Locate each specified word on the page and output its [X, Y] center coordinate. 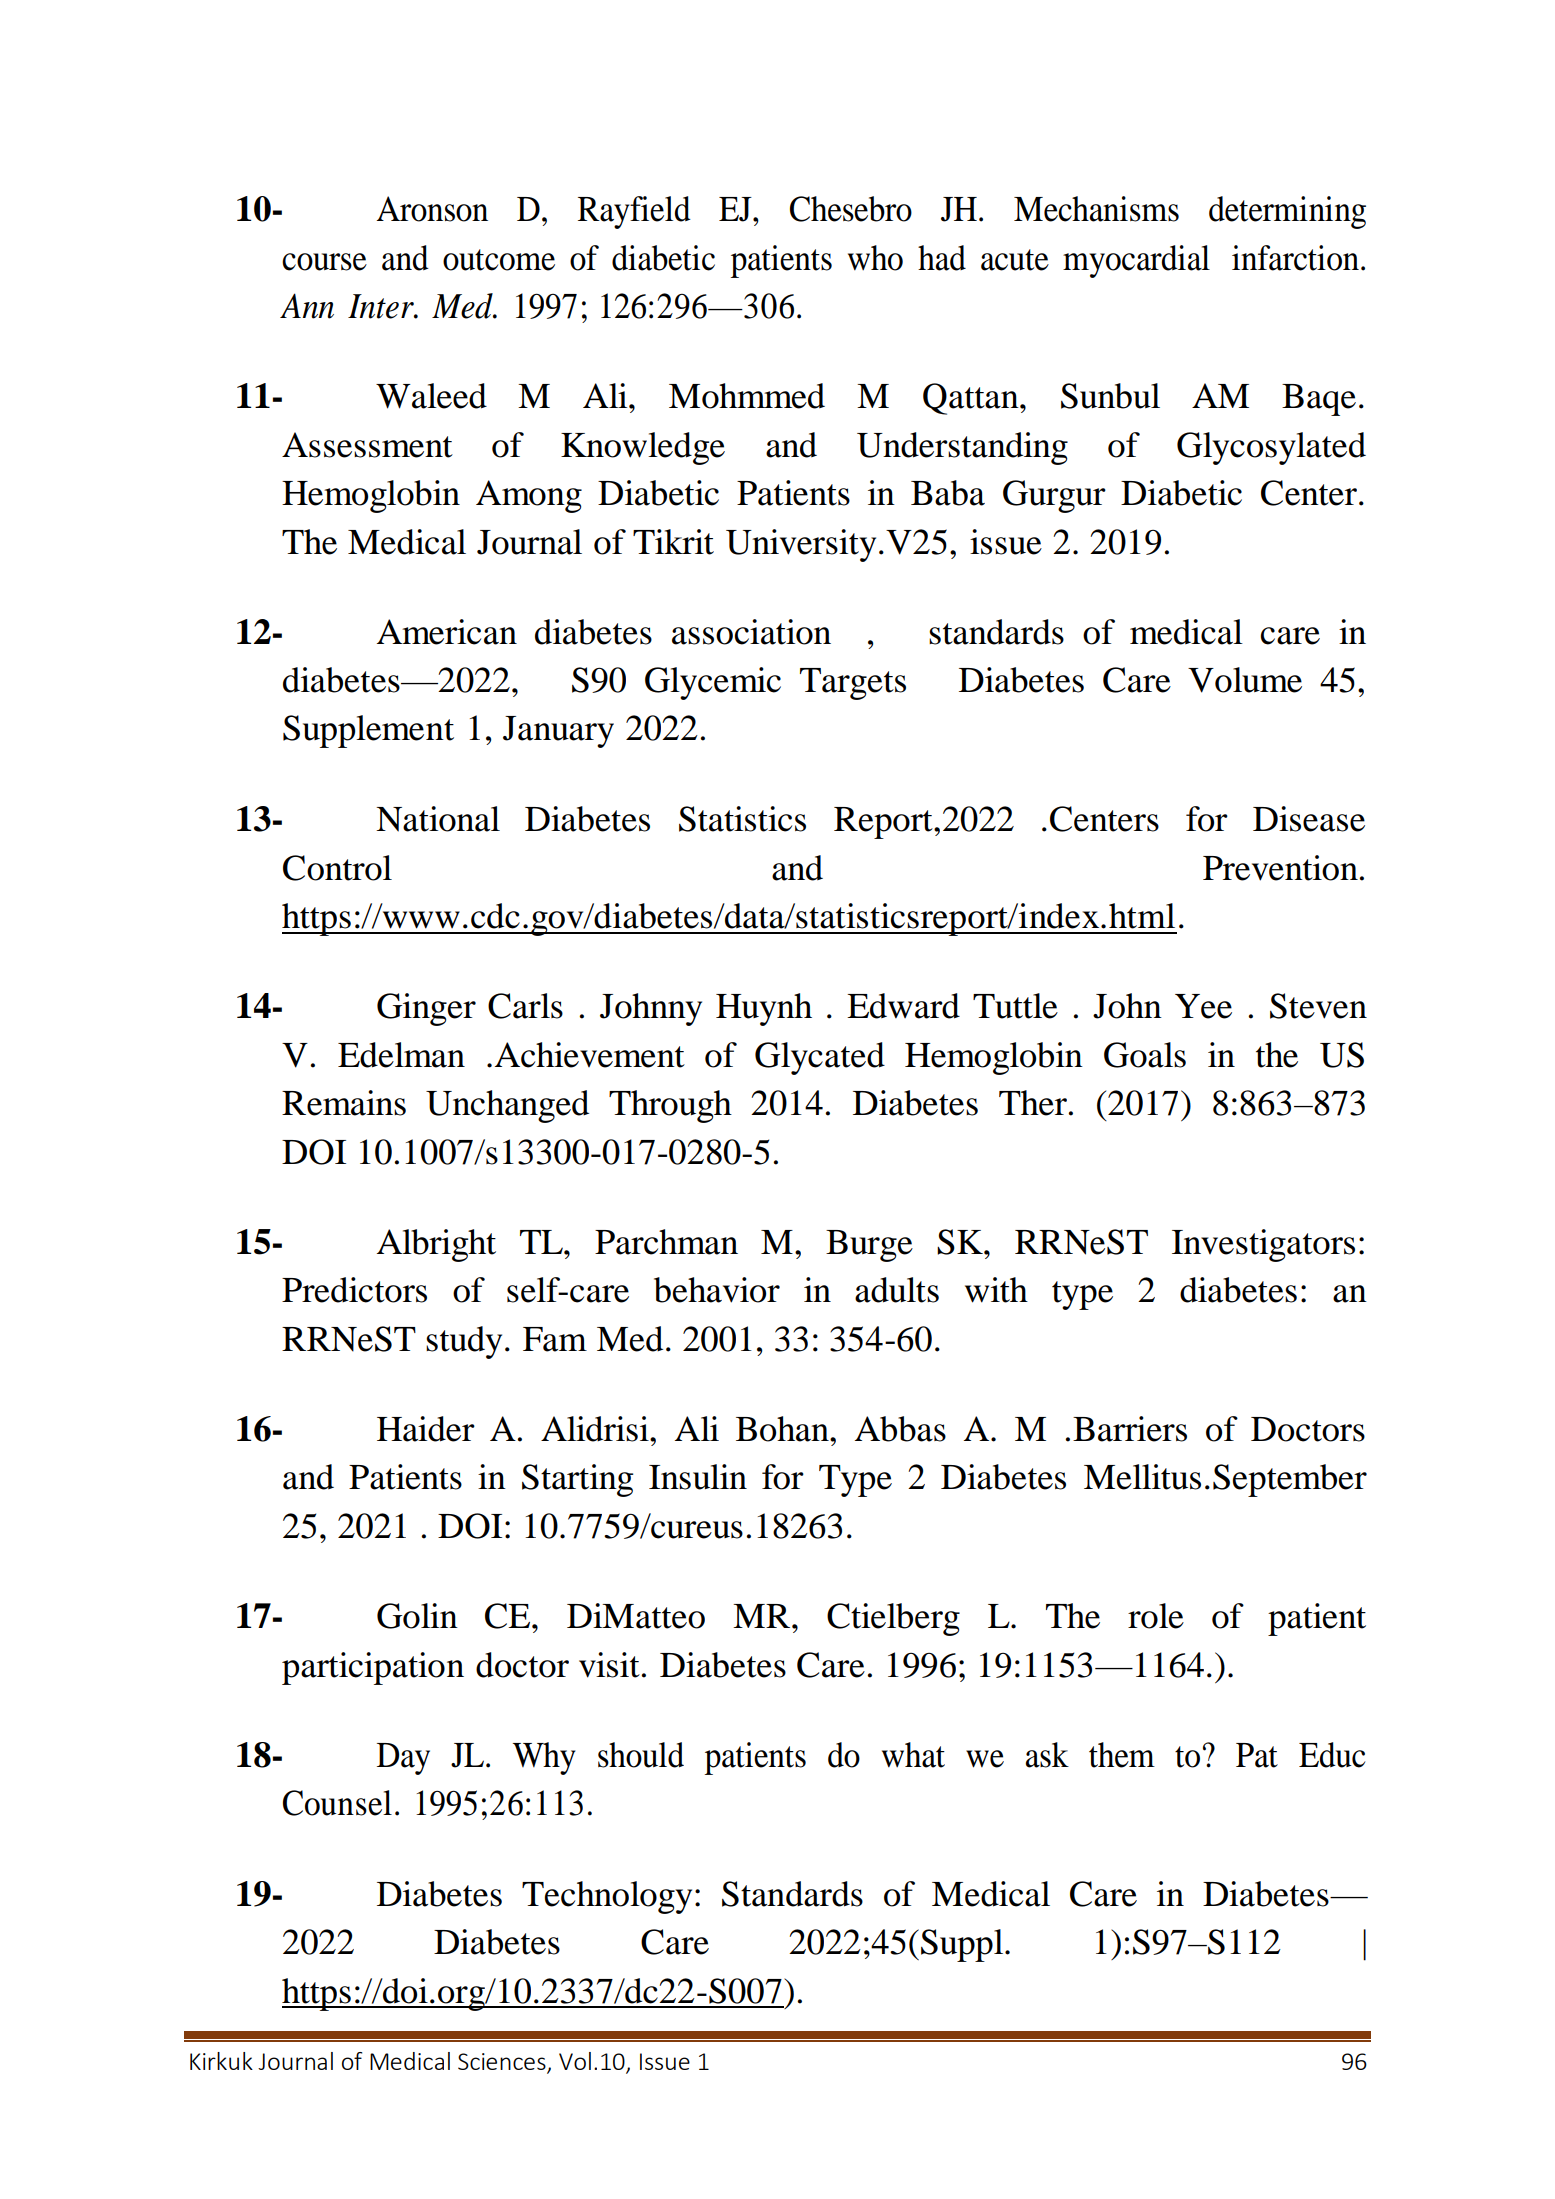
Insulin [698, 1477]
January [558, 732]
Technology [607, 1897]
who [875, 258]
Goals [1145, 1055]
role [1156, 1616]
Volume [1245, 680]
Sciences [503, 2063]
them [1122, 1755]
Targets [853, 684]
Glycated [820, 1058]
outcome [499, 260]
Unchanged [507, 1106]
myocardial [1136, 261]
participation [373, 1668]
